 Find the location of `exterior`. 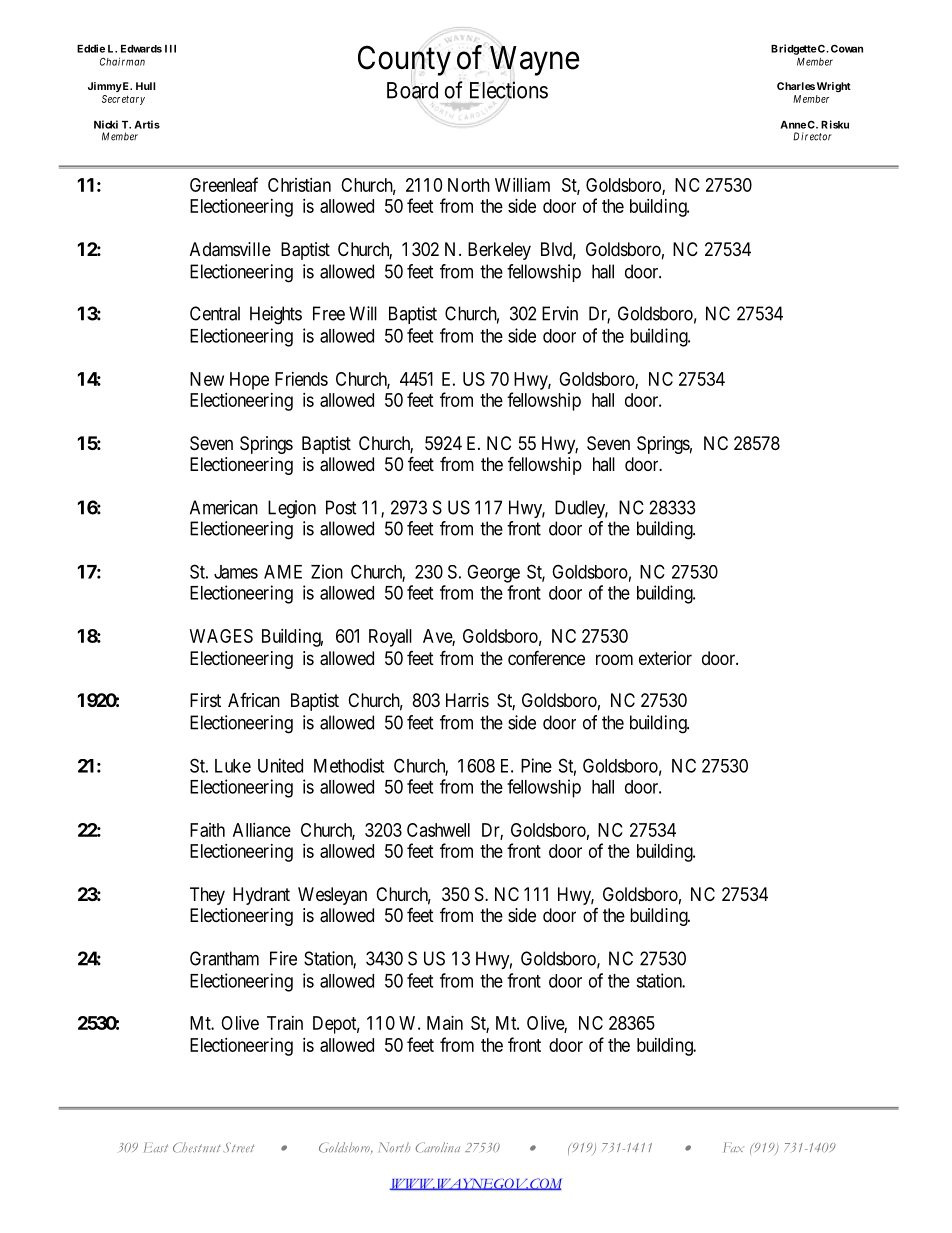

exterior is located at coordinates (665, 658).
